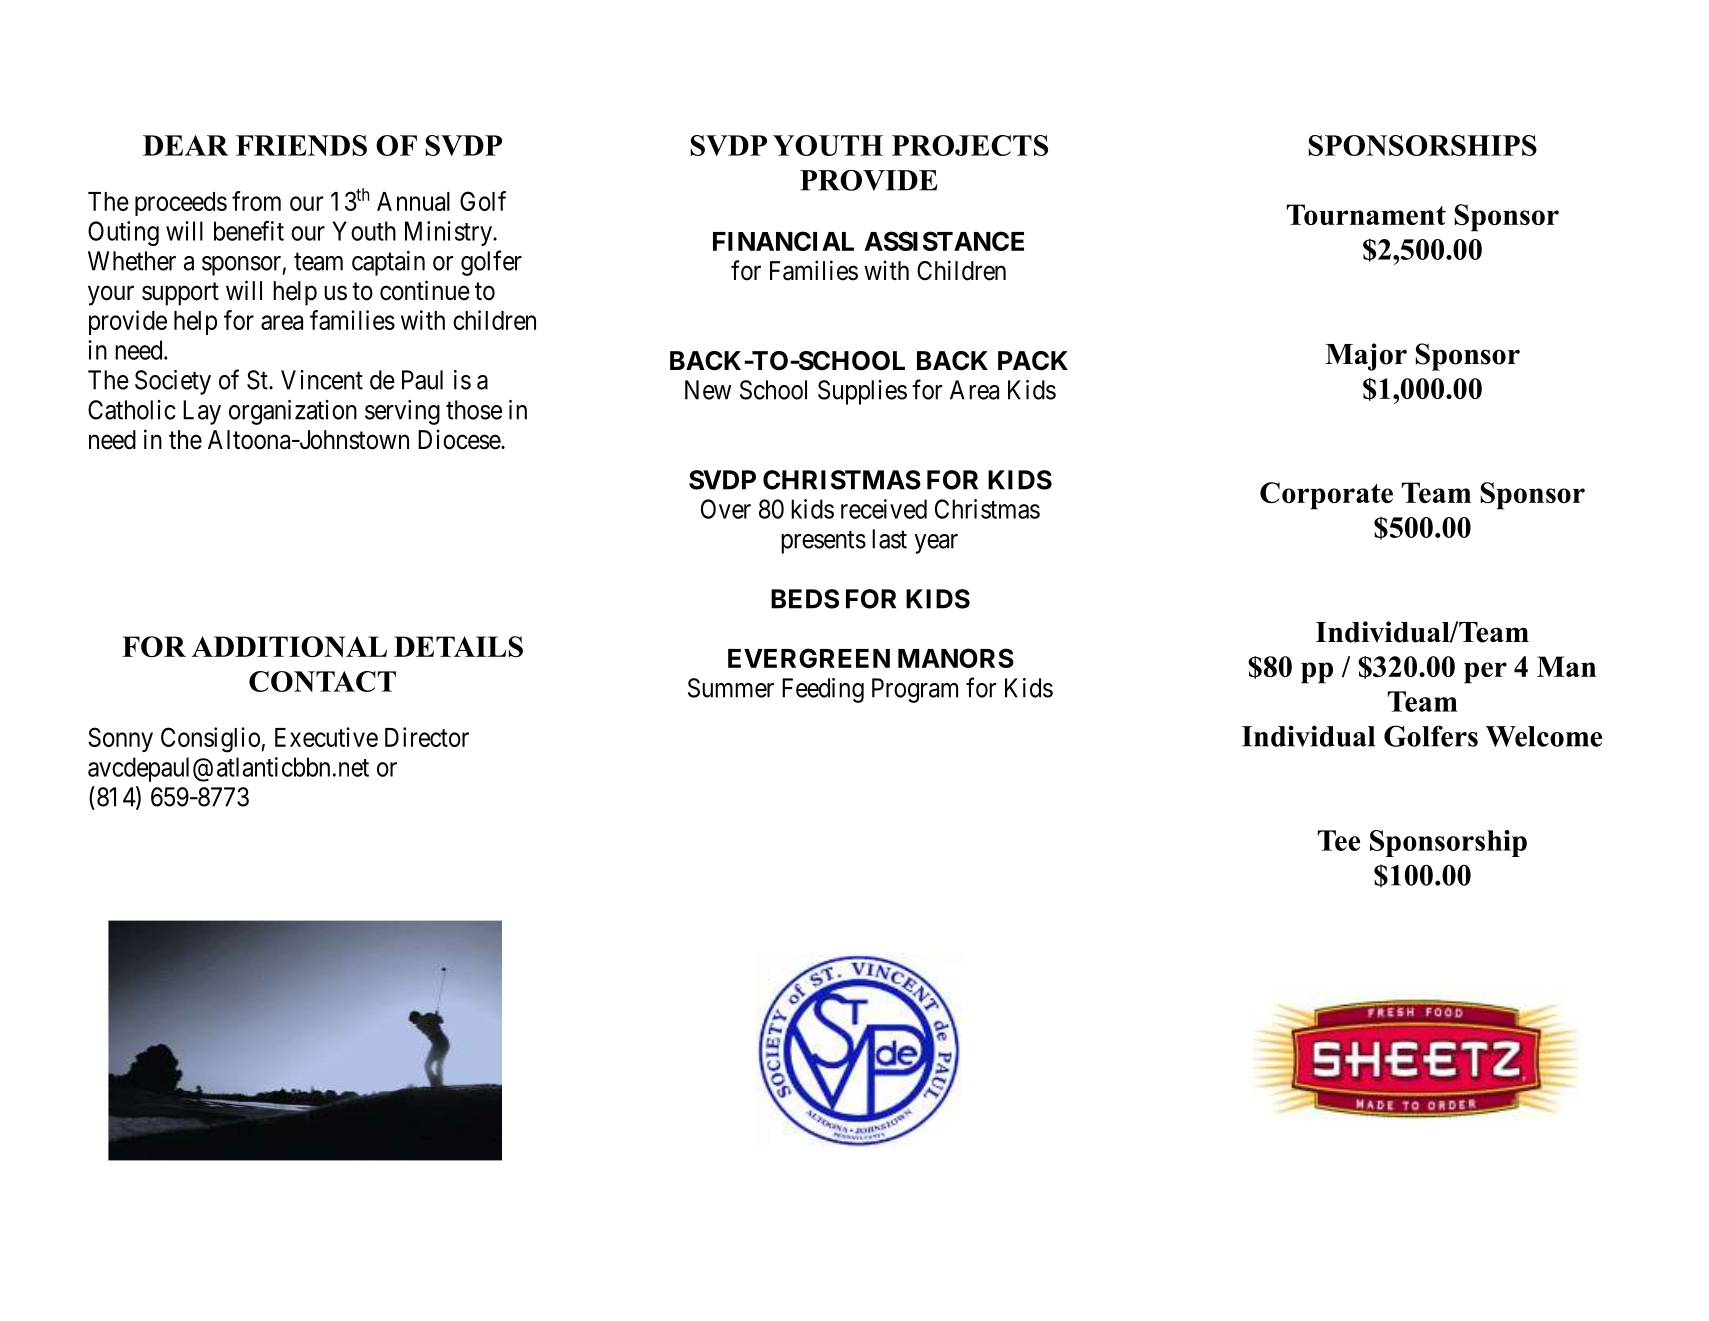  I want to click on per, so click(1485, 673).
